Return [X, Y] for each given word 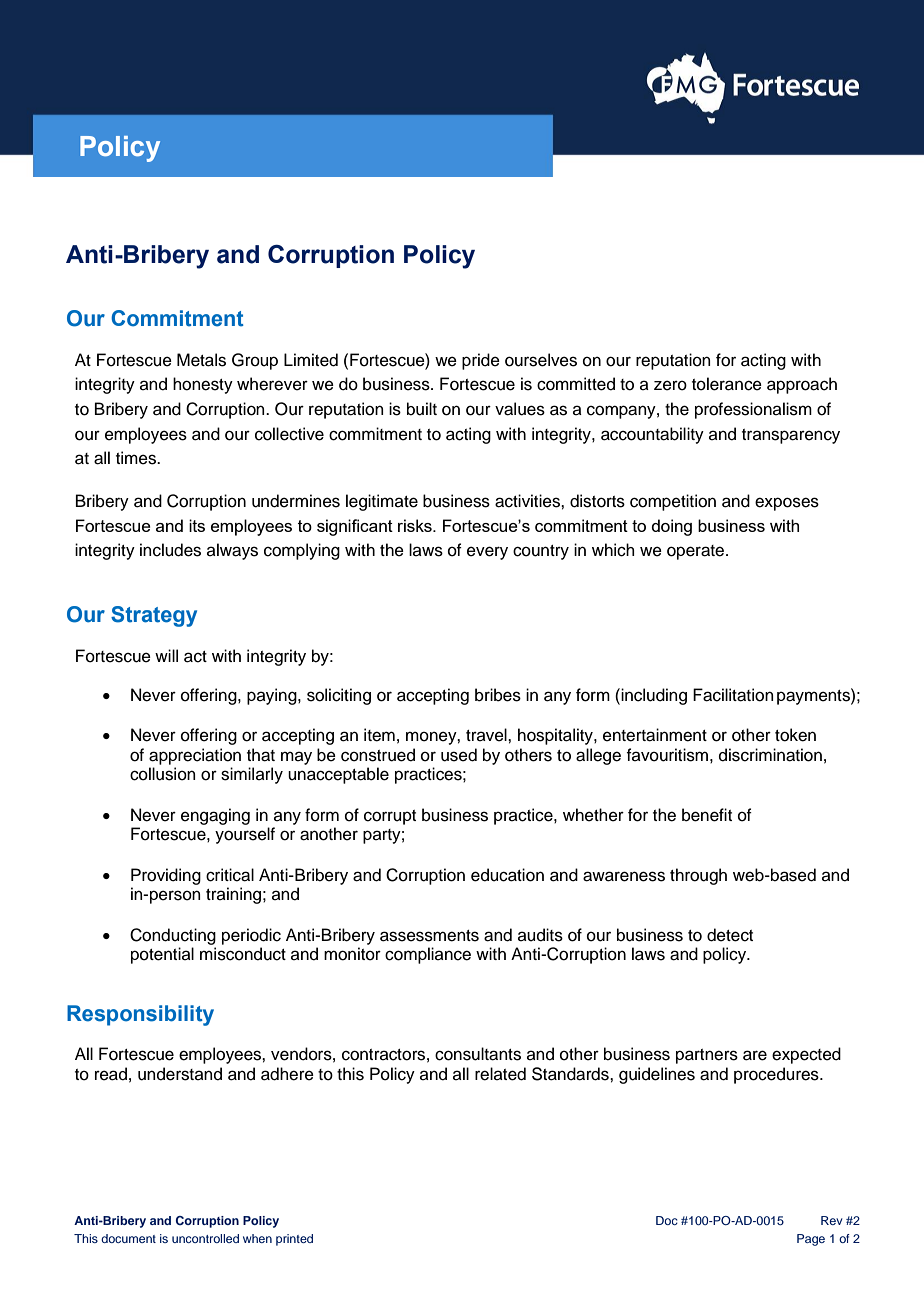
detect [730, 935]
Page [811, 1240]
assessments [429, 936]
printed [294, 1240]
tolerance [727, 384]
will [166, 655]
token [795, 735]
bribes [498, 695]
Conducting [173, 936]
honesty [203, 385]
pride [481, 361]
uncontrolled [205, 1238]
